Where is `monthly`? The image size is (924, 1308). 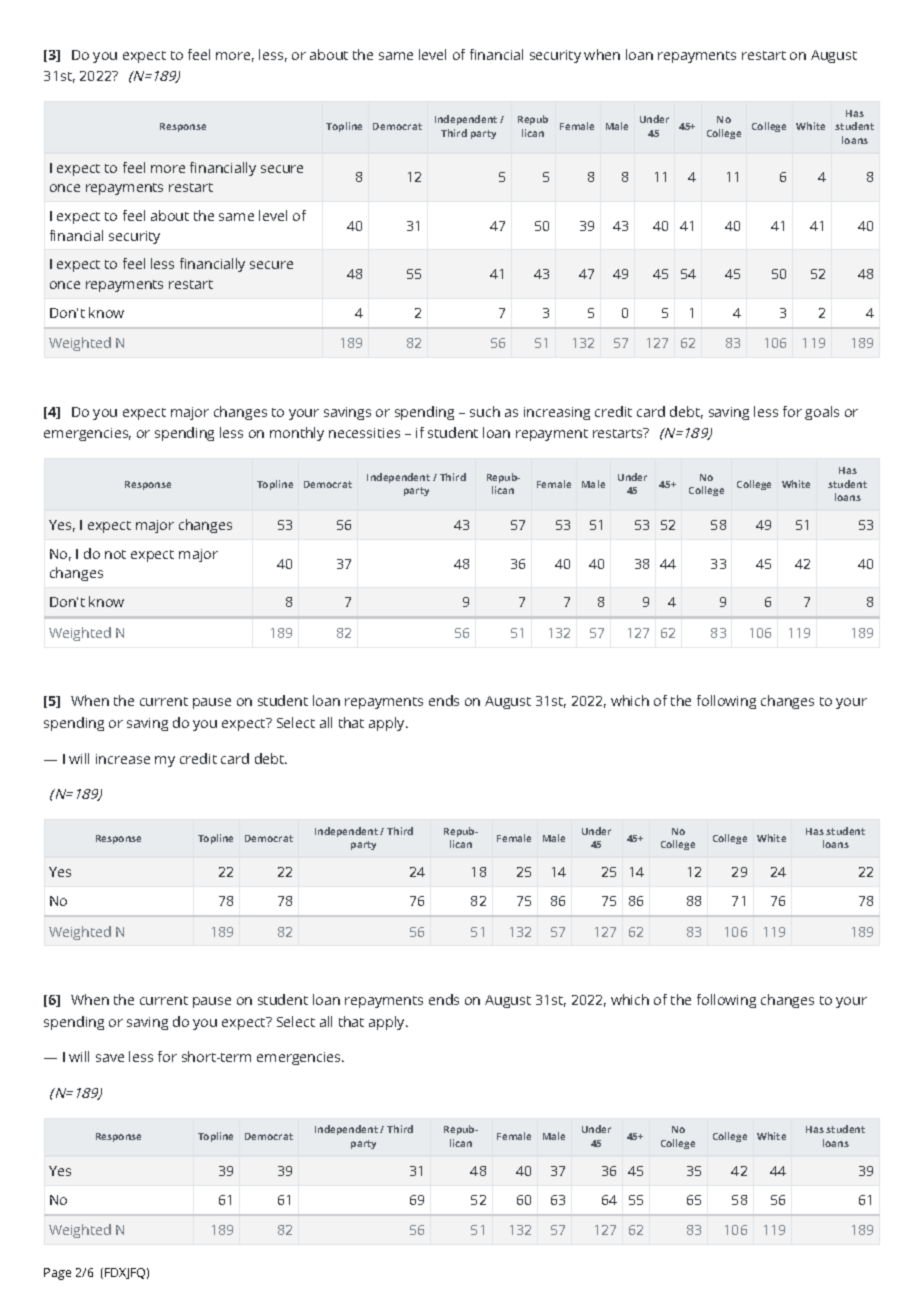 monthly is located at coordinates (297, 434).
